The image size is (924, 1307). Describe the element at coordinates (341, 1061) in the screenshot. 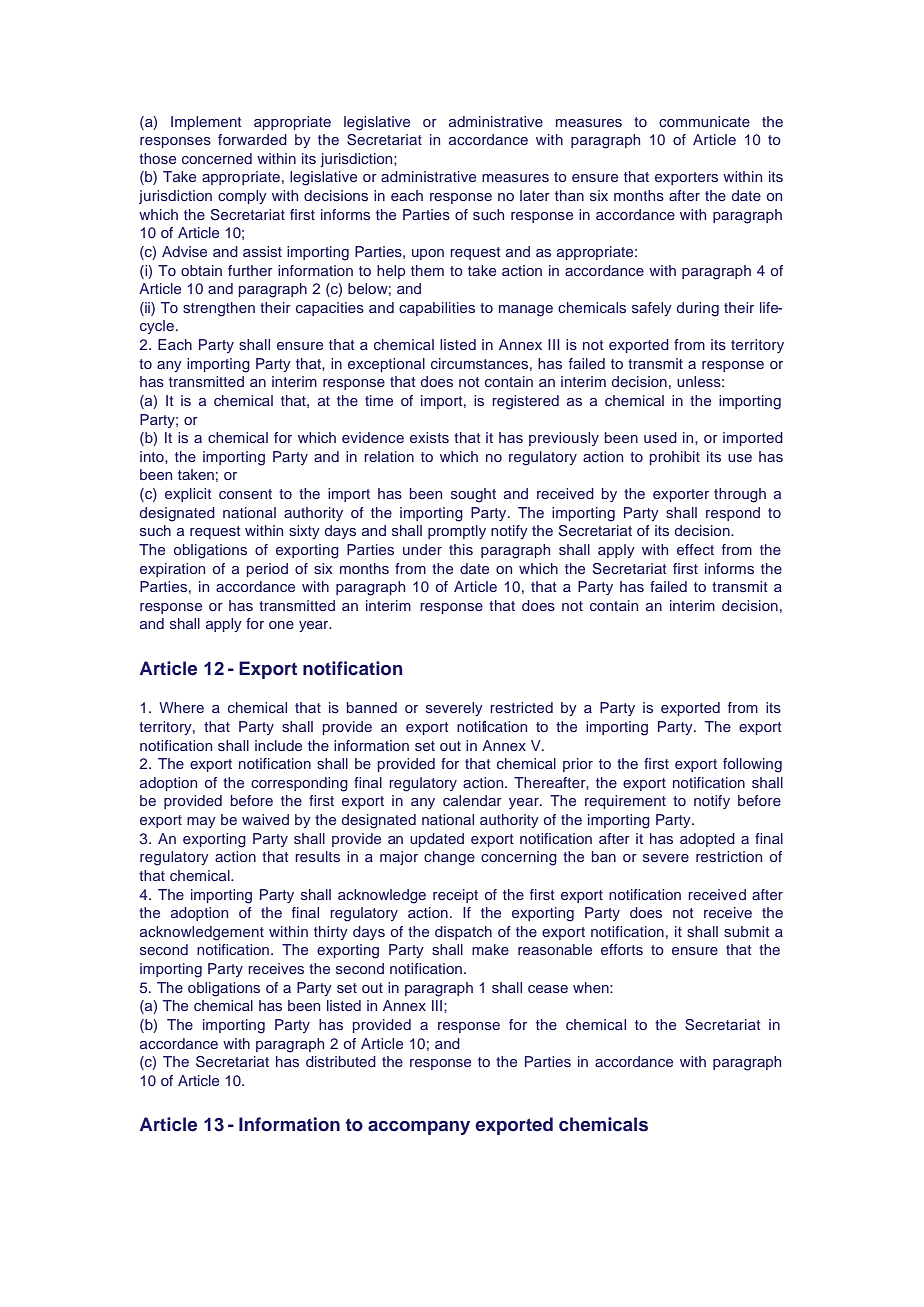

I see `distributed` at that location.
